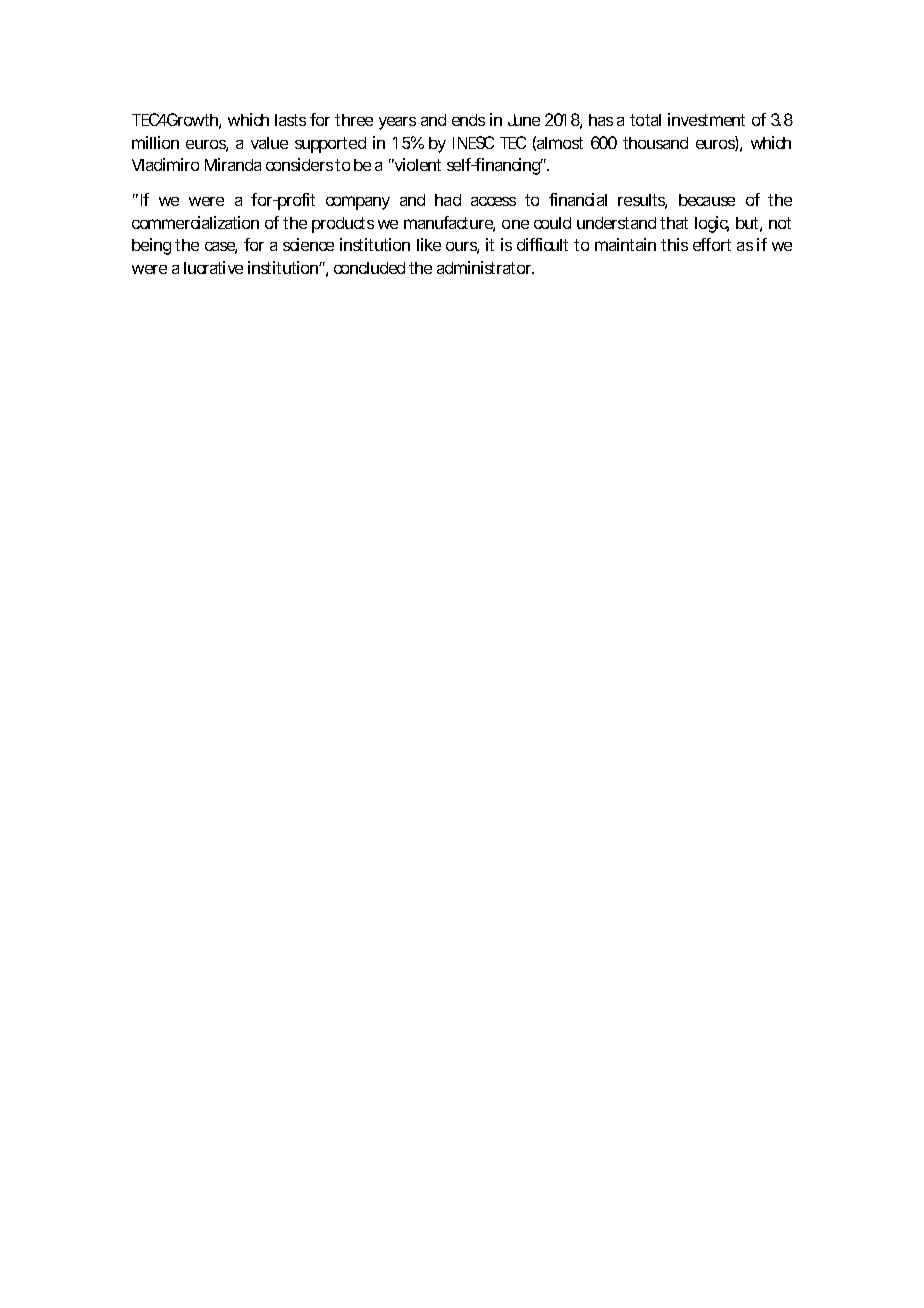  I want to click on investment, so click(706, 119).
